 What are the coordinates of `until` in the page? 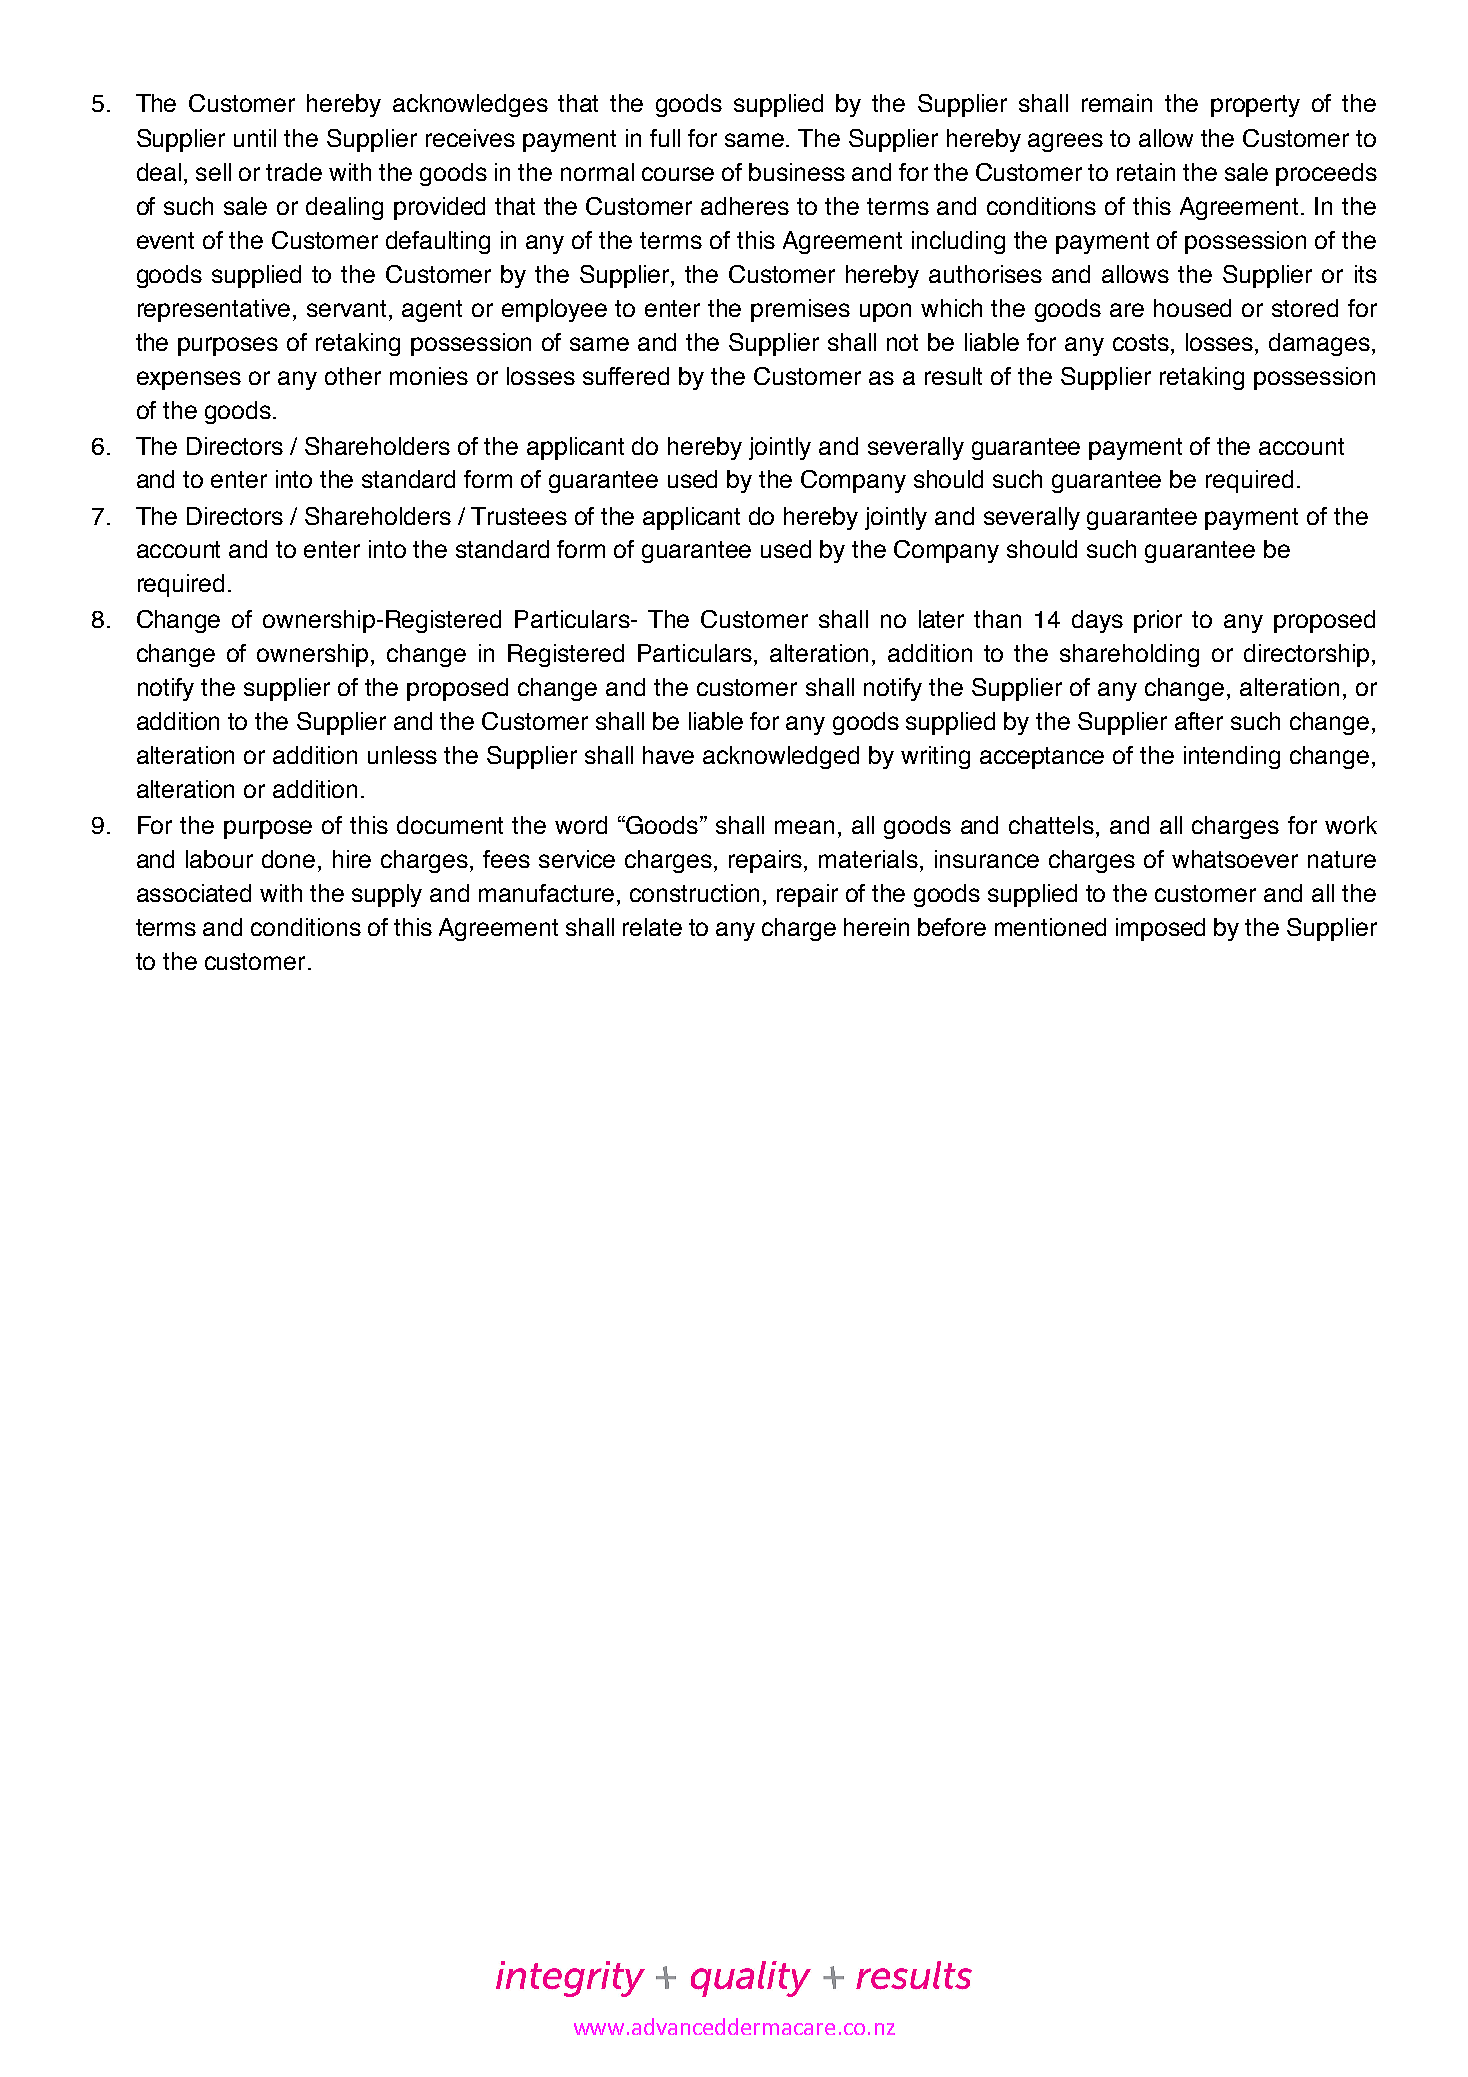 It's located at (255, 138).
